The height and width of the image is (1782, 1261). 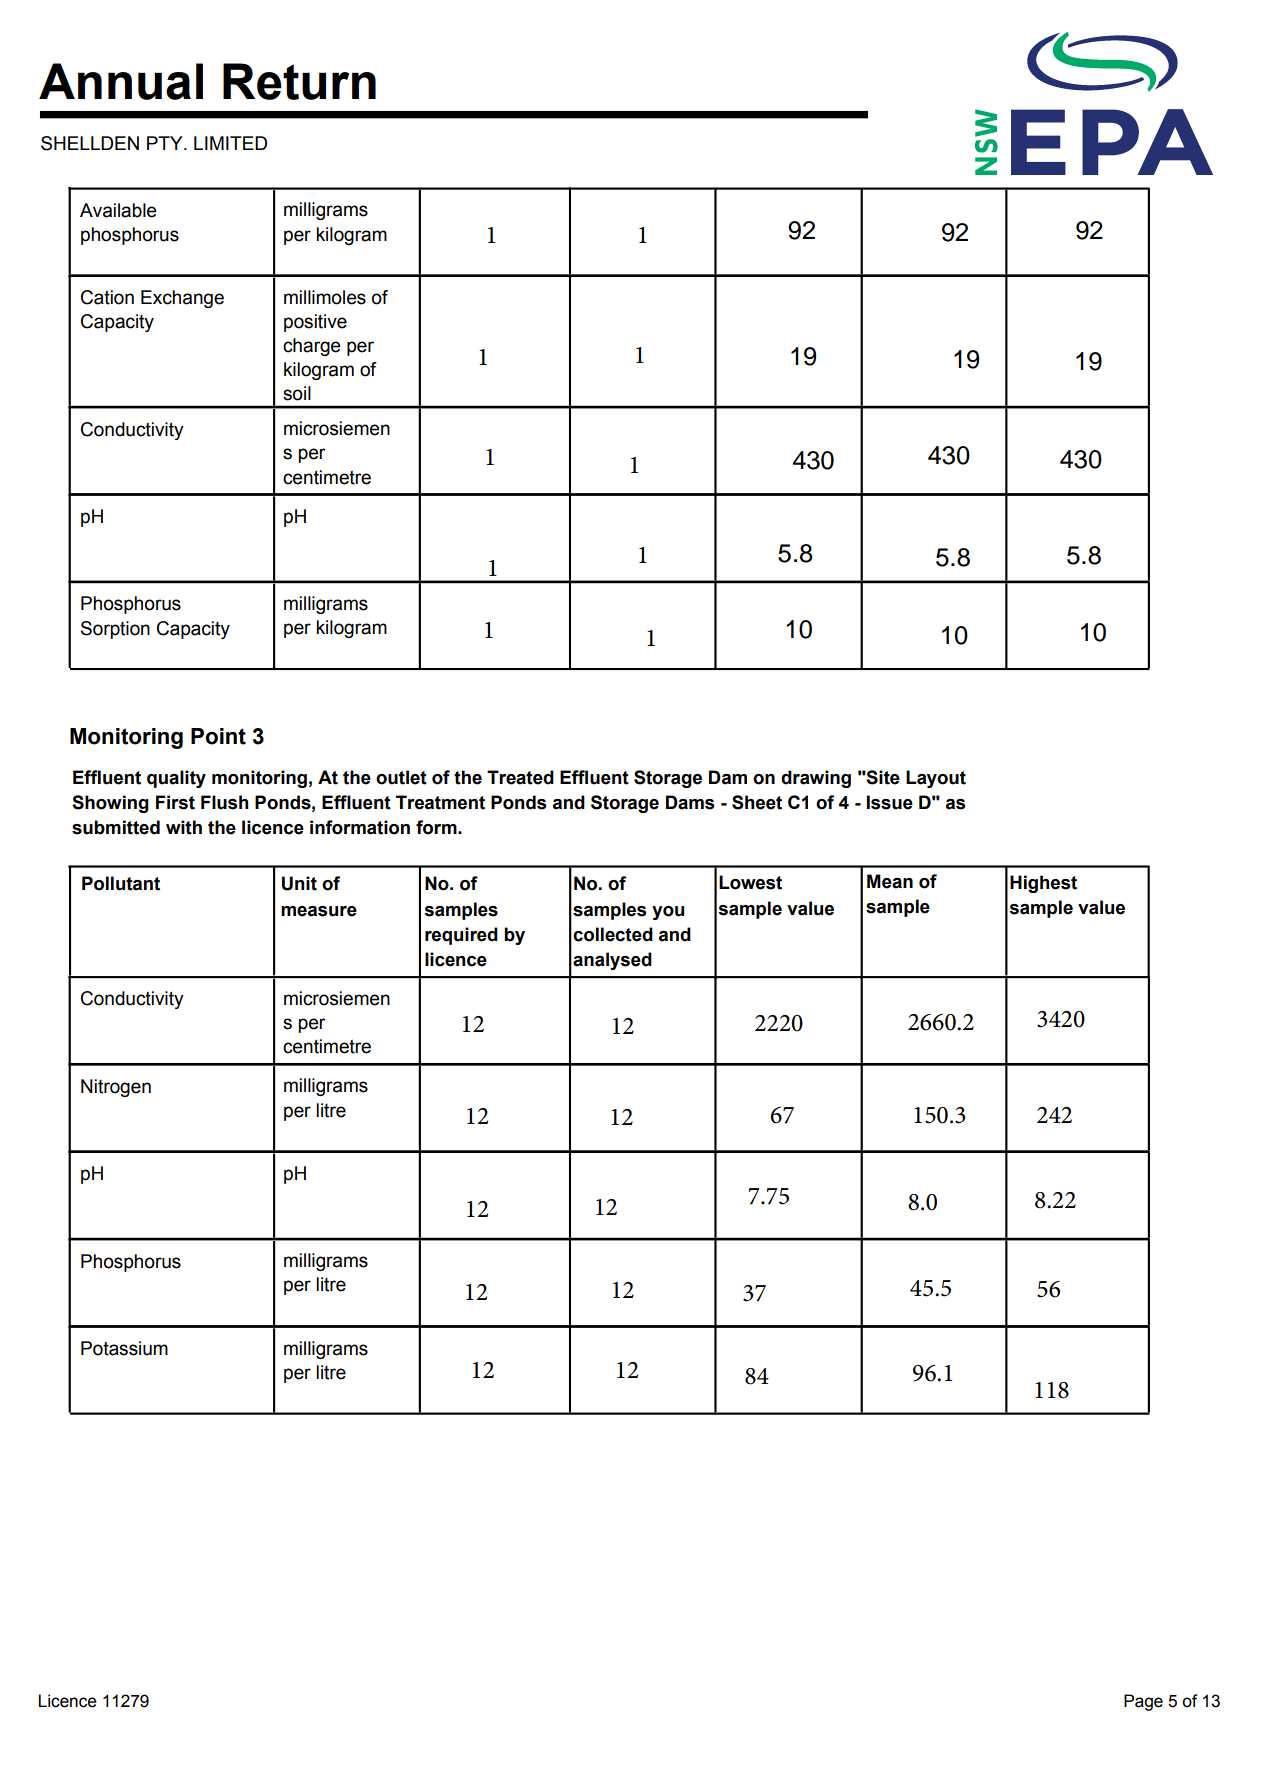 What do you see at coordinates (1143, 1702) in the image?
I see `Page` at bounding box center [1143, 1702].
